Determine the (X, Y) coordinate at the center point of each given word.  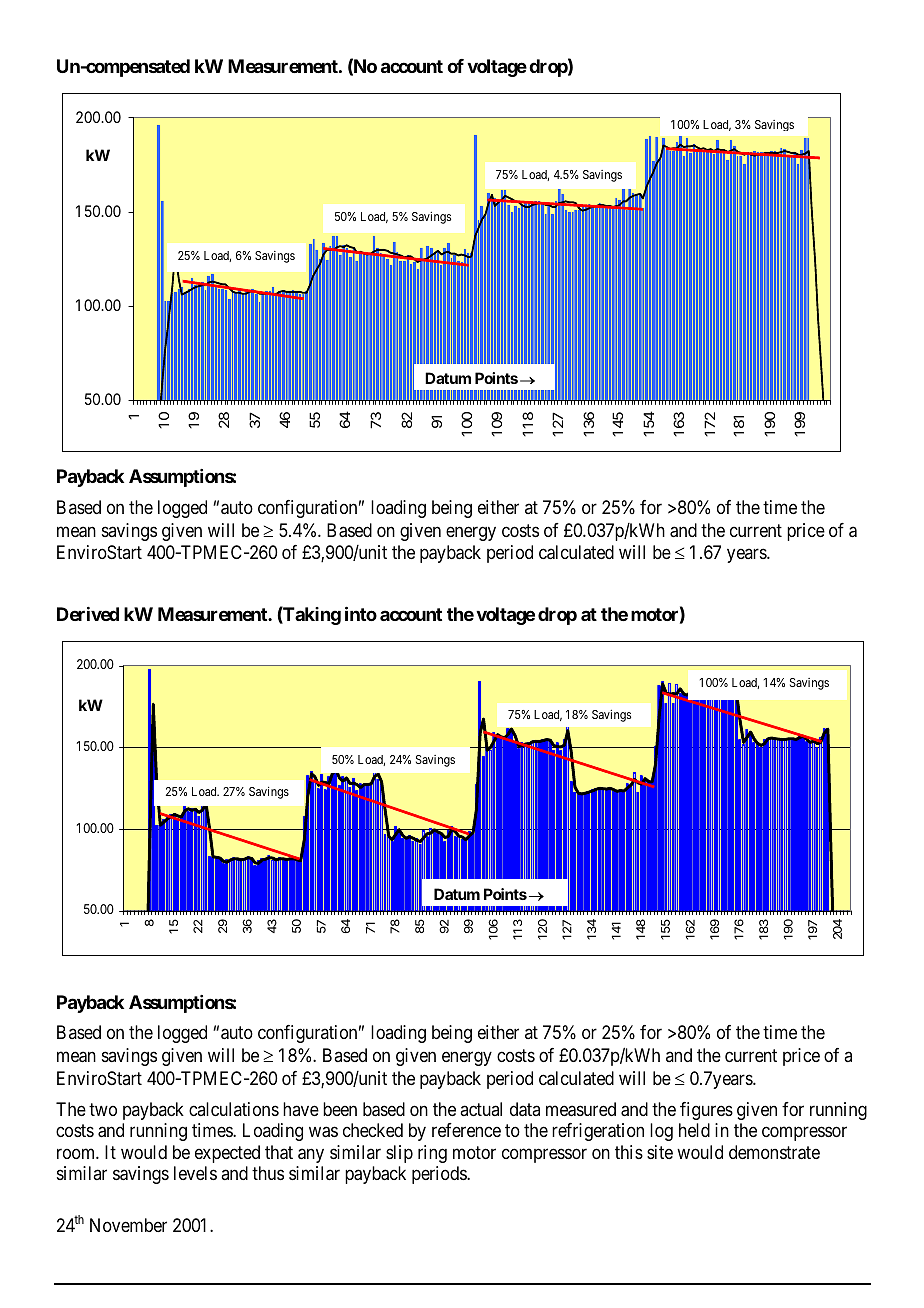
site (660, 1152)
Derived (88, 614)
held (694, 1130)
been (340, 1109)
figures (706, 1111)
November (128, 1225)
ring (432, 1154)
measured (581, 1109)
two (103, 1109)
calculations (234, 1109)
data (525, 1109)
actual (481, 1109)
